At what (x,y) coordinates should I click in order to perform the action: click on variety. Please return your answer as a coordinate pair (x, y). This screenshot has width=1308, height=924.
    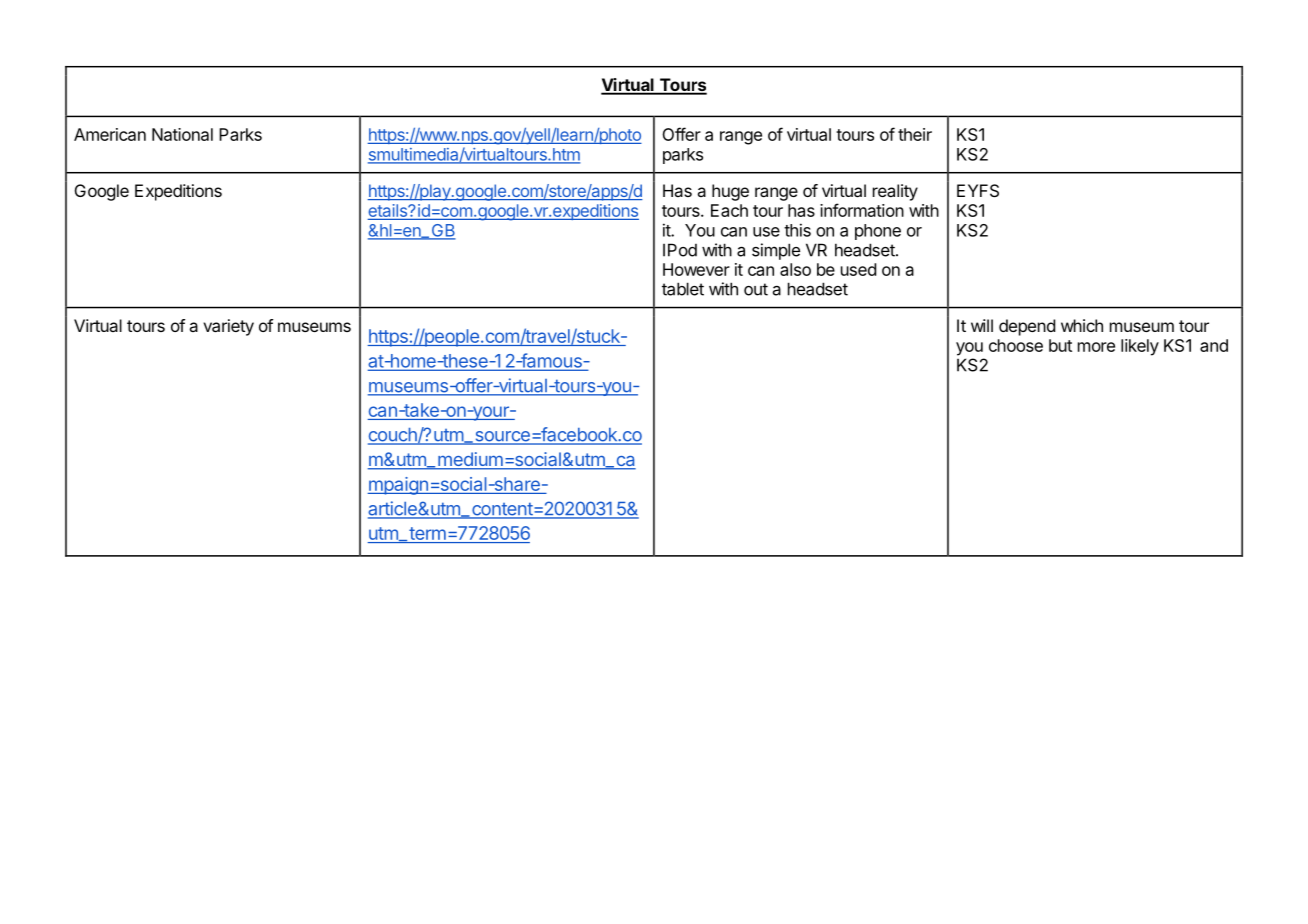
    Looking at the image, I should click on (228, 327).
